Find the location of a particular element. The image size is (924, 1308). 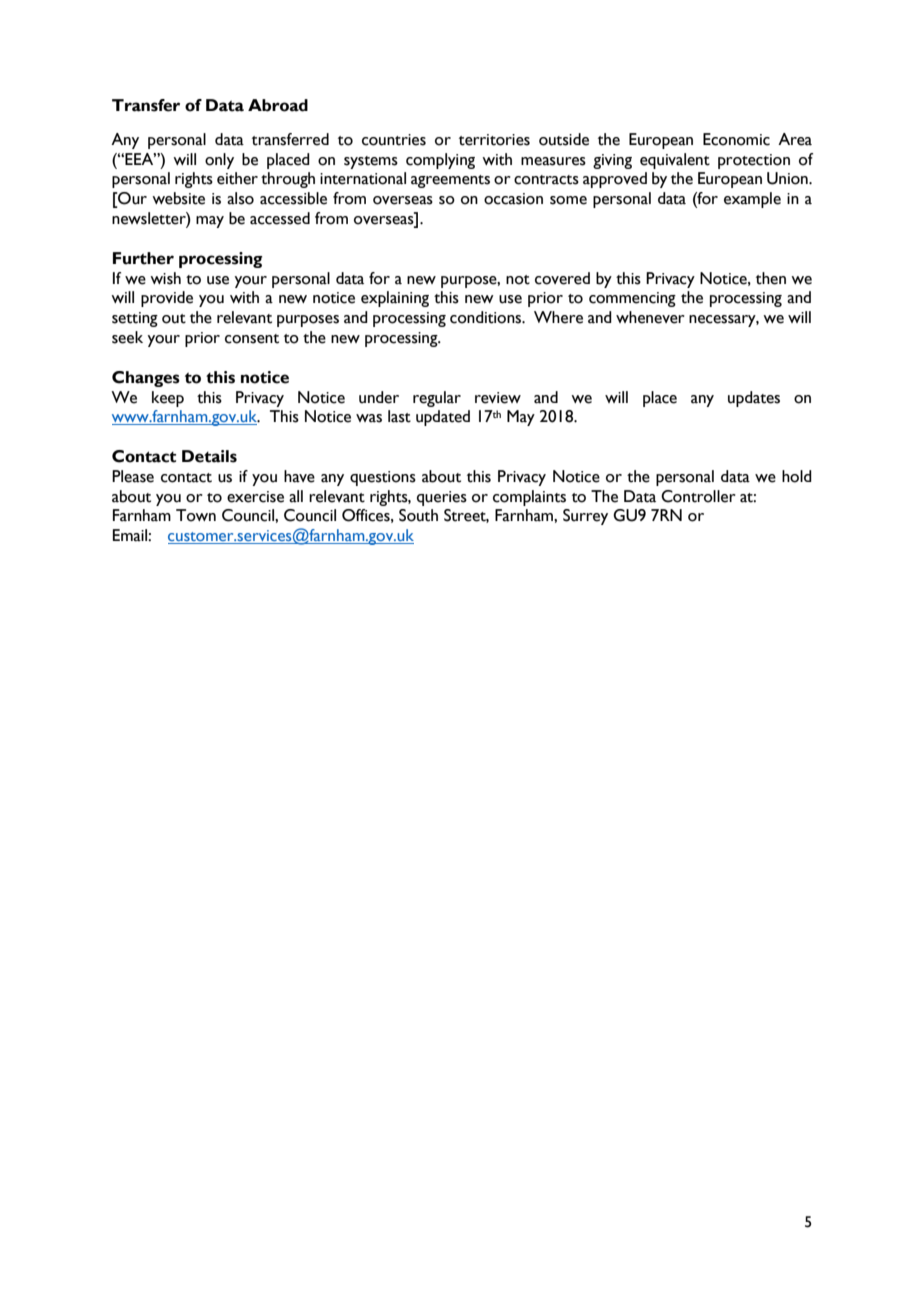

updated is located at coordinates (443, 418).
